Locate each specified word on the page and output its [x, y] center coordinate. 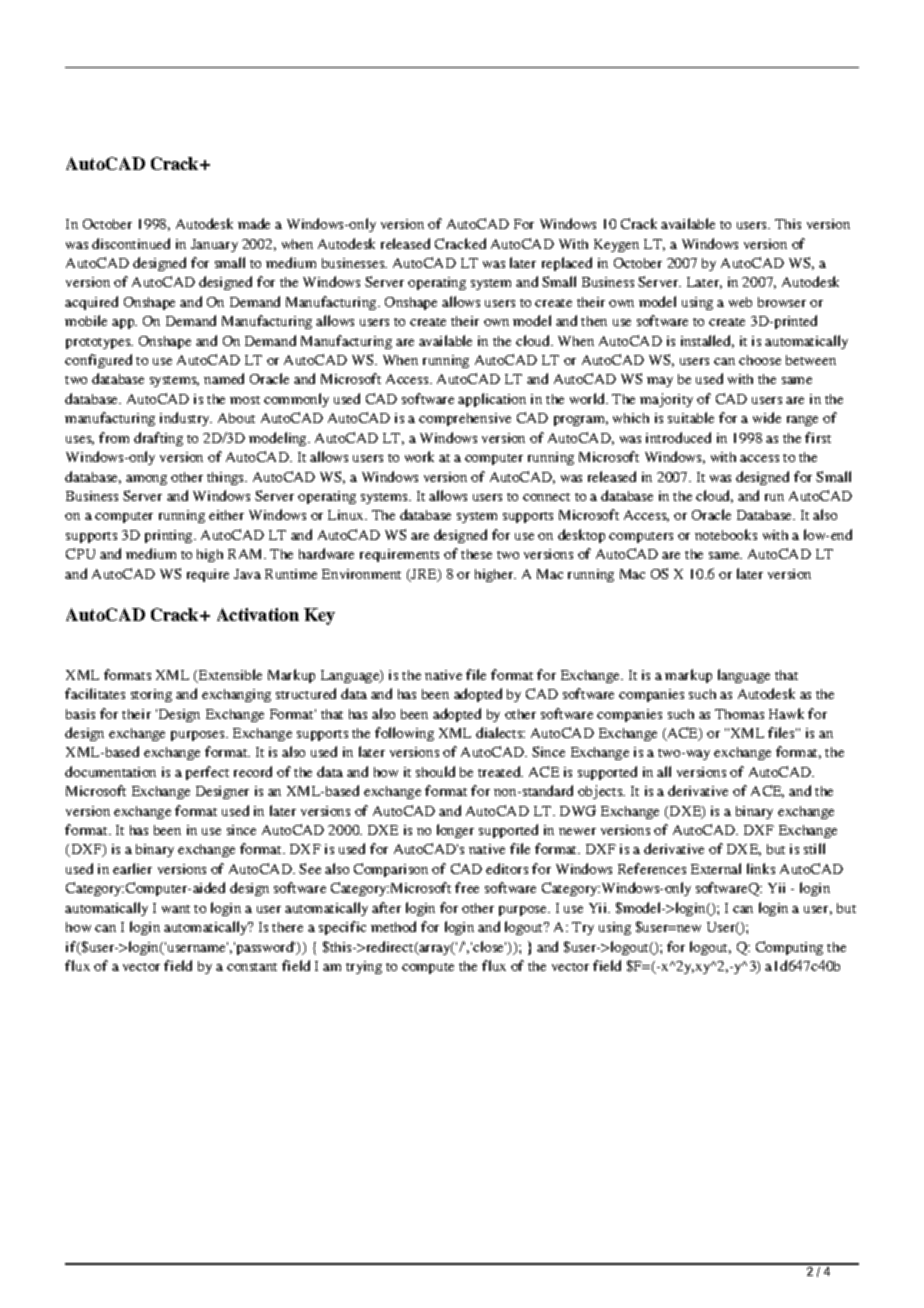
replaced [567, 264]
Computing [789, 948]
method [393, 926]
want [176, 909]
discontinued [131, 243]
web [740, 302]
